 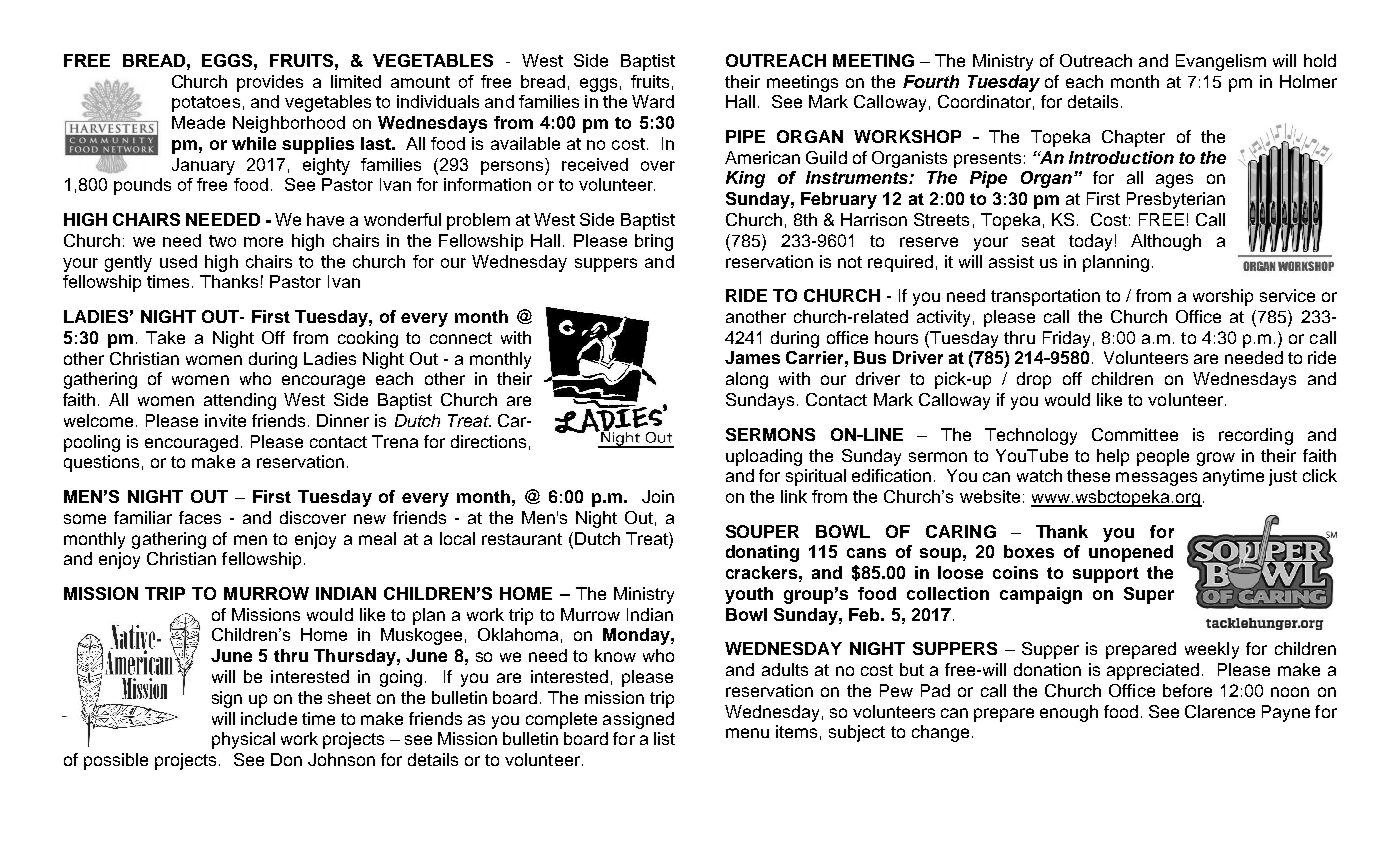 I want to click on Join, so click(x=658, y=496).
